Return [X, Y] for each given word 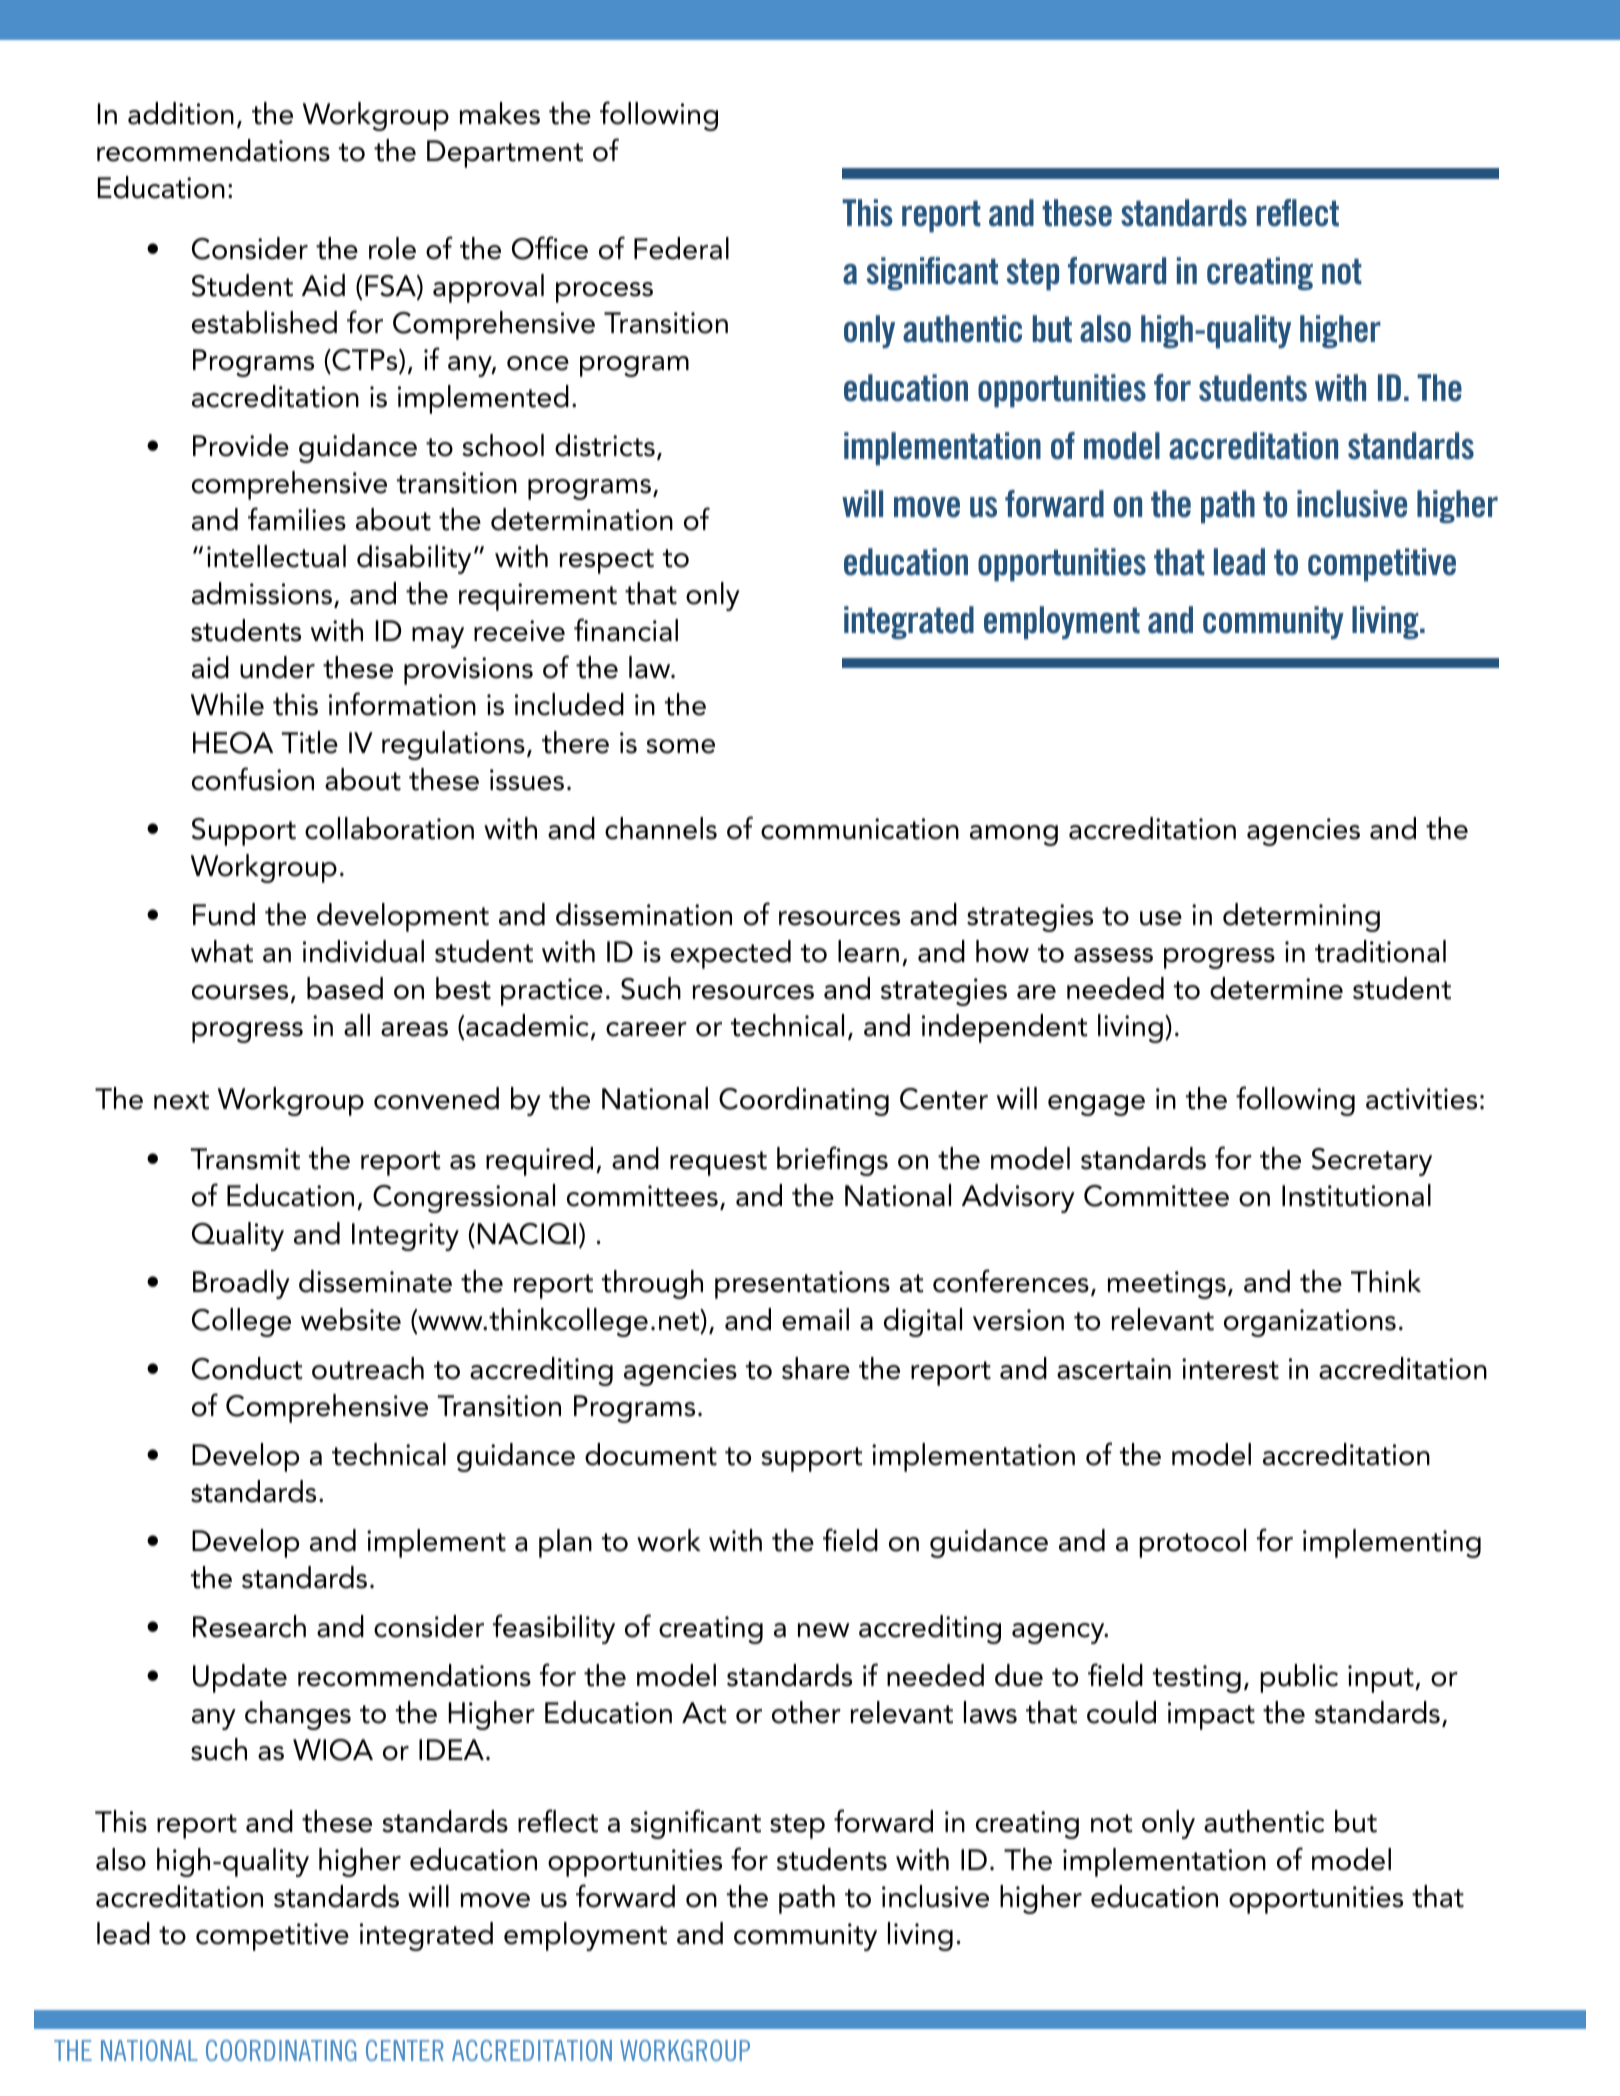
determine [1276, 988]
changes [298, 1715]
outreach [368, 1368]
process [604, 292]
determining [1301, 917]
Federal [681, 248]
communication [860, 829]
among [1014, 835]
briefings [832, 1161]
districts [605, 445]
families [297, 519]
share [816, 1368]
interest [1230, 1369]
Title [310, 742]
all [357, 1025]
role [392, 248]
